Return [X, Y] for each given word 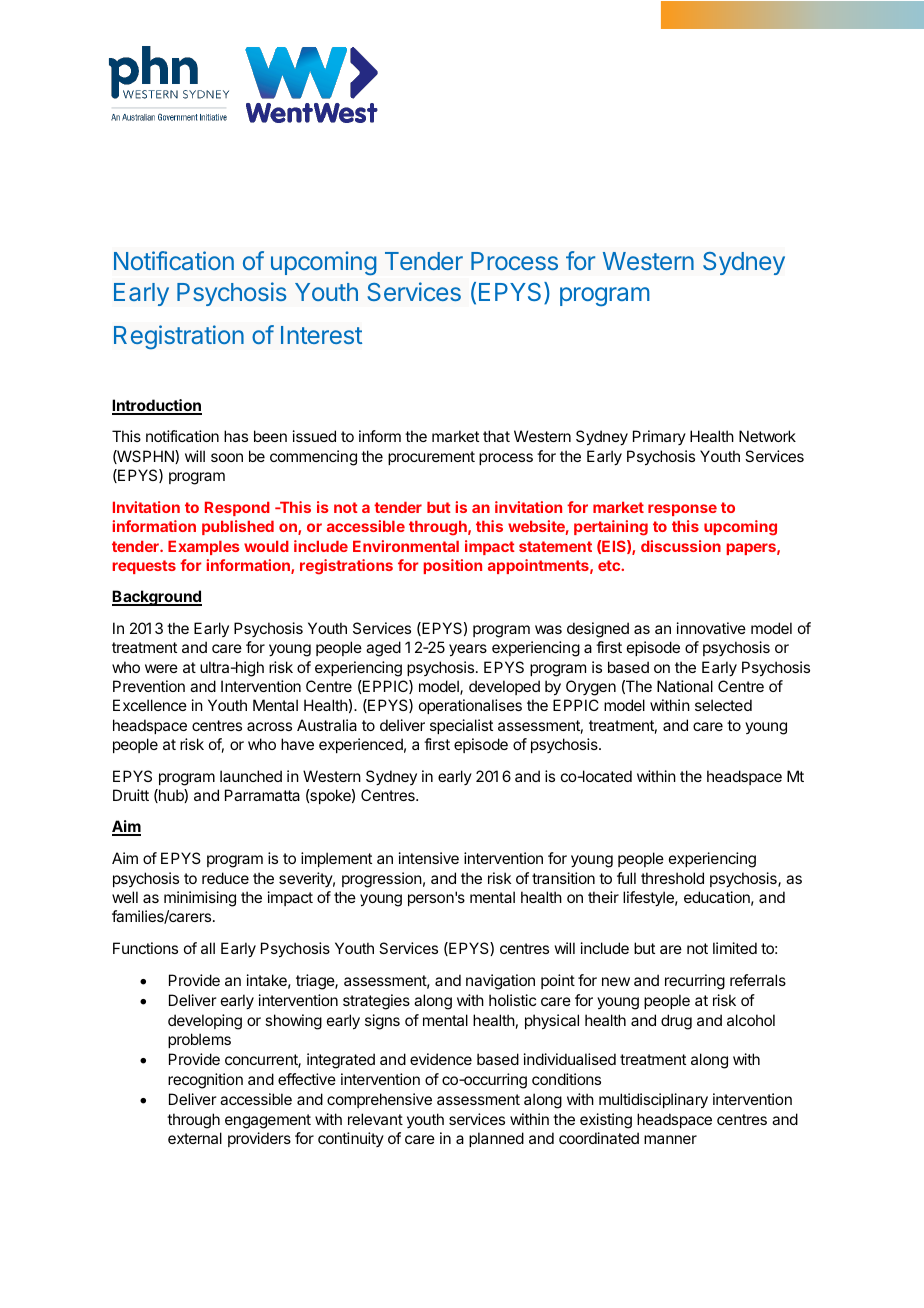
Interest [321, 335]
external [195, 1138]
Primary [659, 437]
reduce [225, 878]
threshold [672, 878]
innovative [711, 628]
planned [496, 1139]
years [468, 650]
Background [157, 598]
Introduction [157, 406]
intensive [429, 858]
